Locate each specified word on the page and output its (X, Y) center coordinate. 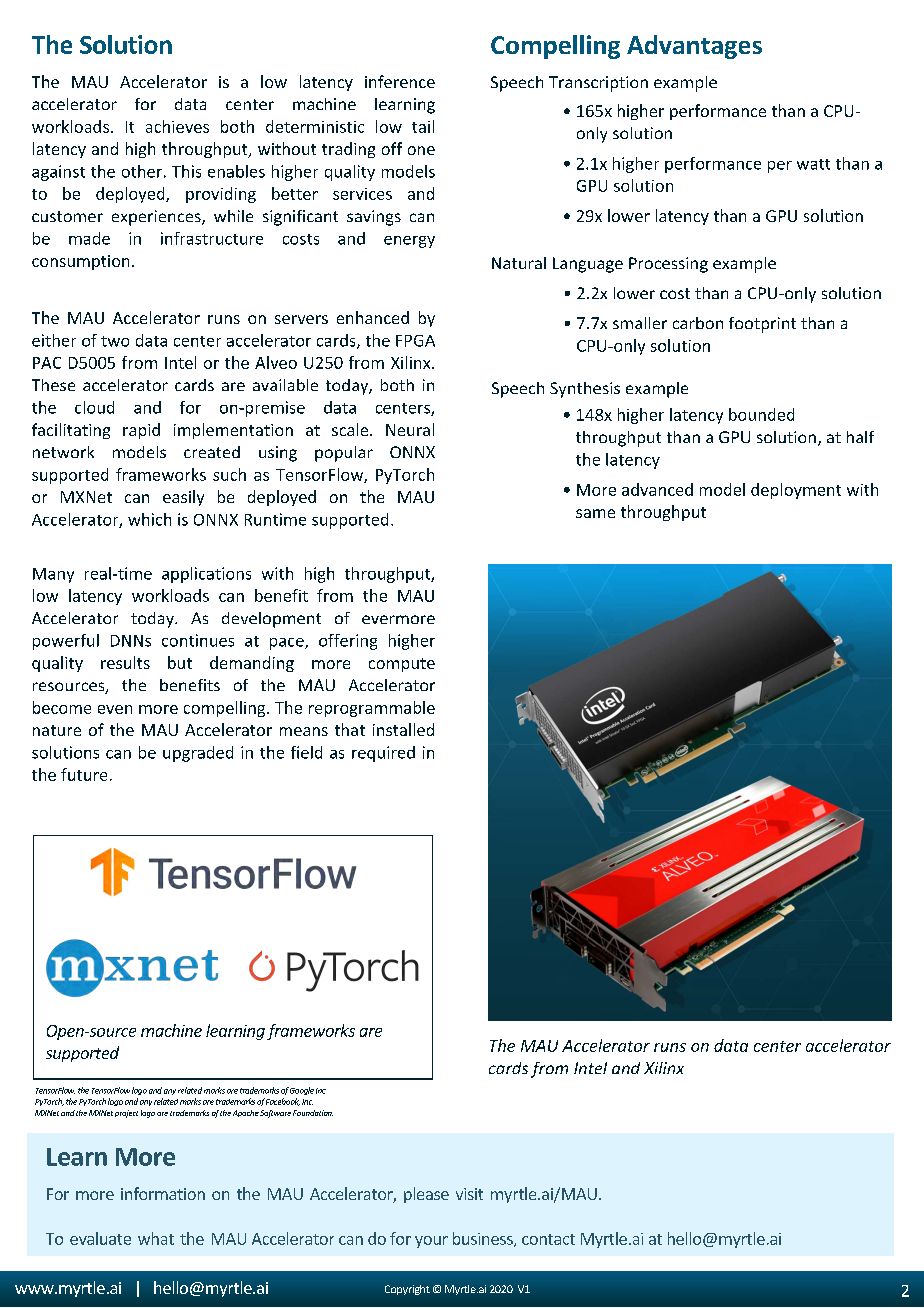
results (125, 662)
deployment (796, 491)
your (431, 1242)
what (156, 1238)
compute (402, 665)
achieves (177, 126)
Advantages (694, 47)
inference (400, 81)
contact (548, 1239)
